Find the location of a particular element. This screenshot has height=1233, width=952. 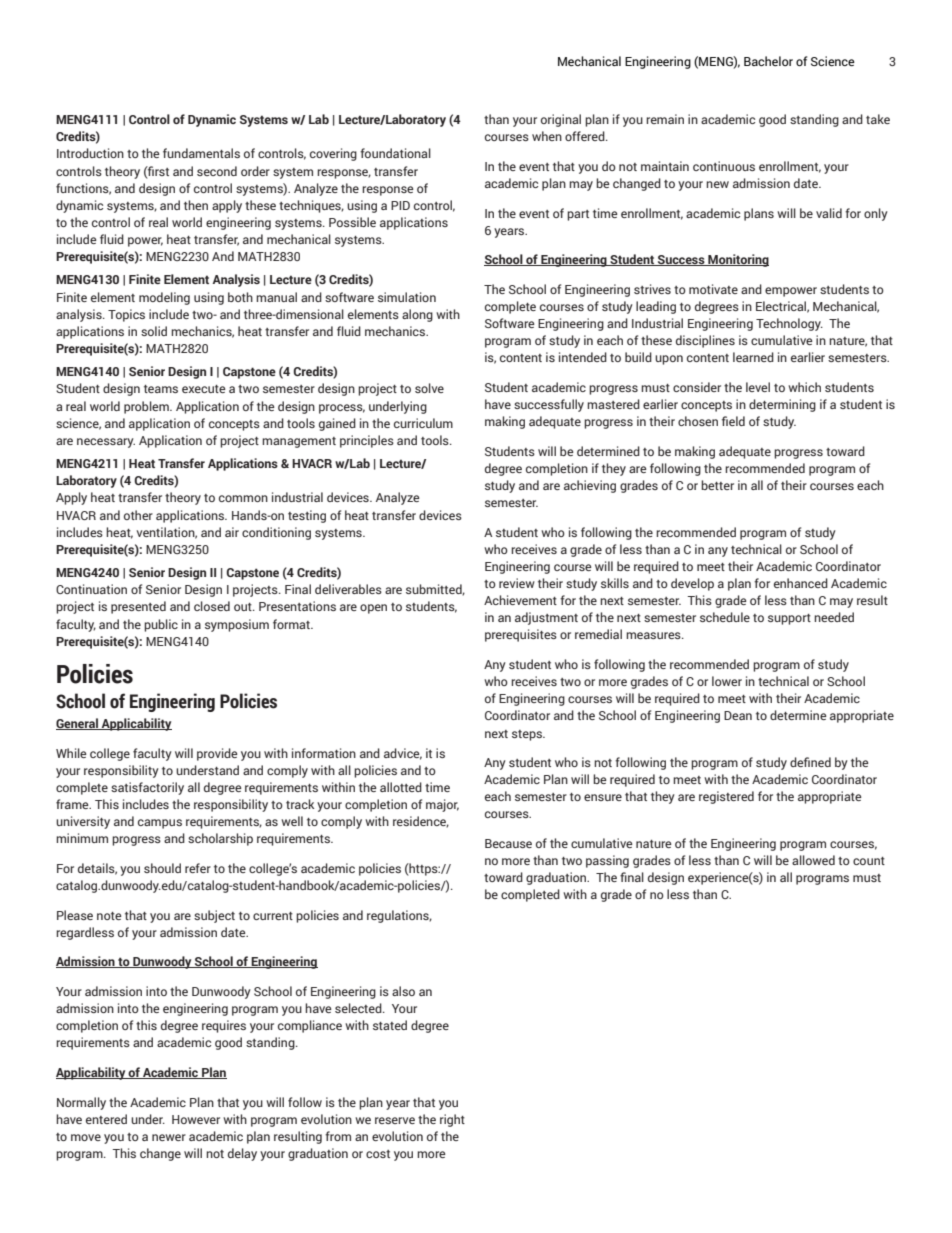

major is located at coordinates (442, 805).
